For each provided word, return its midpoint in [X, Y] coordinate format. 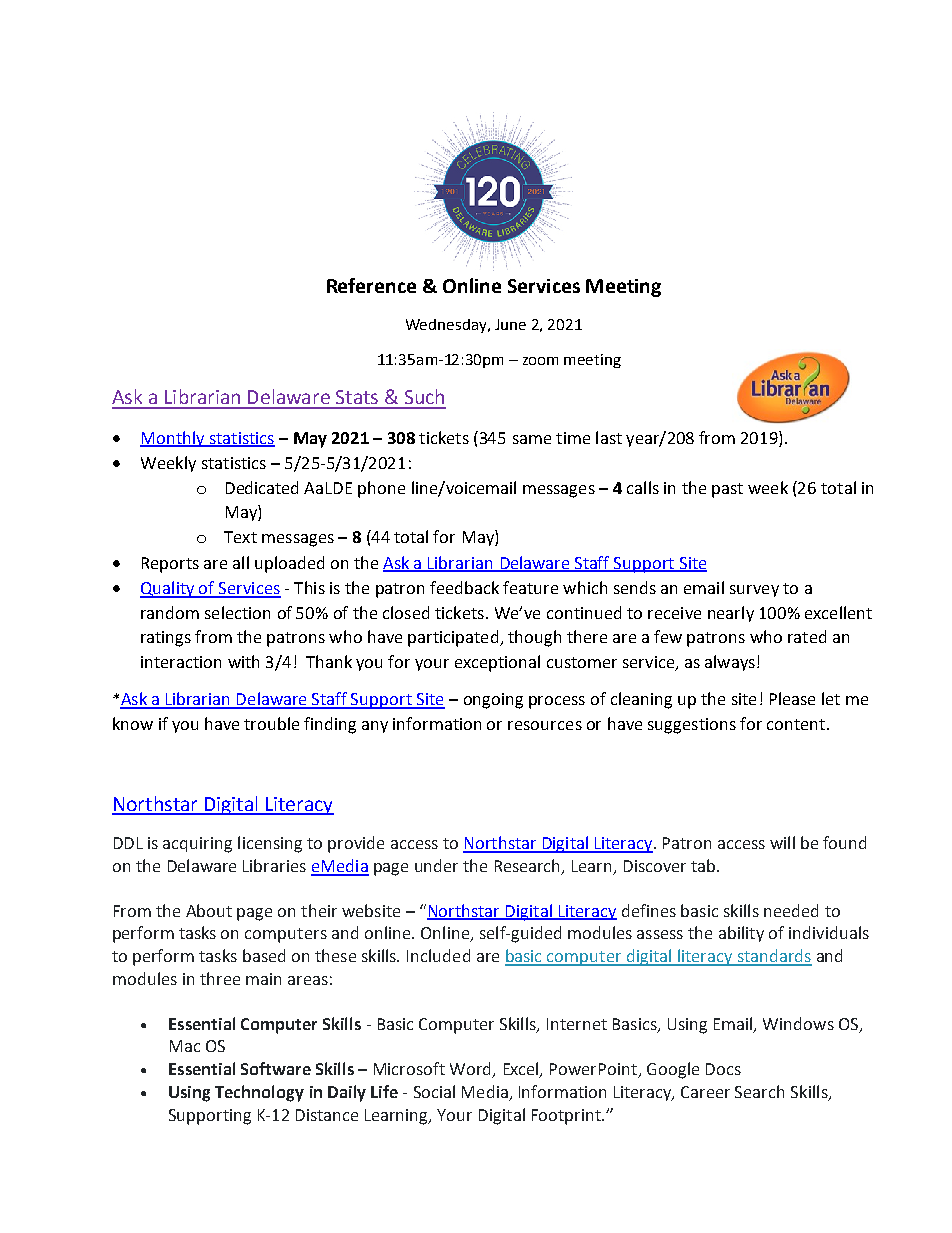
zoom [540, 361]
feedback [464, 587]
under [436, 865]
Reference [371, 285]
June [510, 324]
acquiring [197, 845]
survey [754, 591]
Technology [259, 1093]
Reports [170, 565]
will [782, 842]
